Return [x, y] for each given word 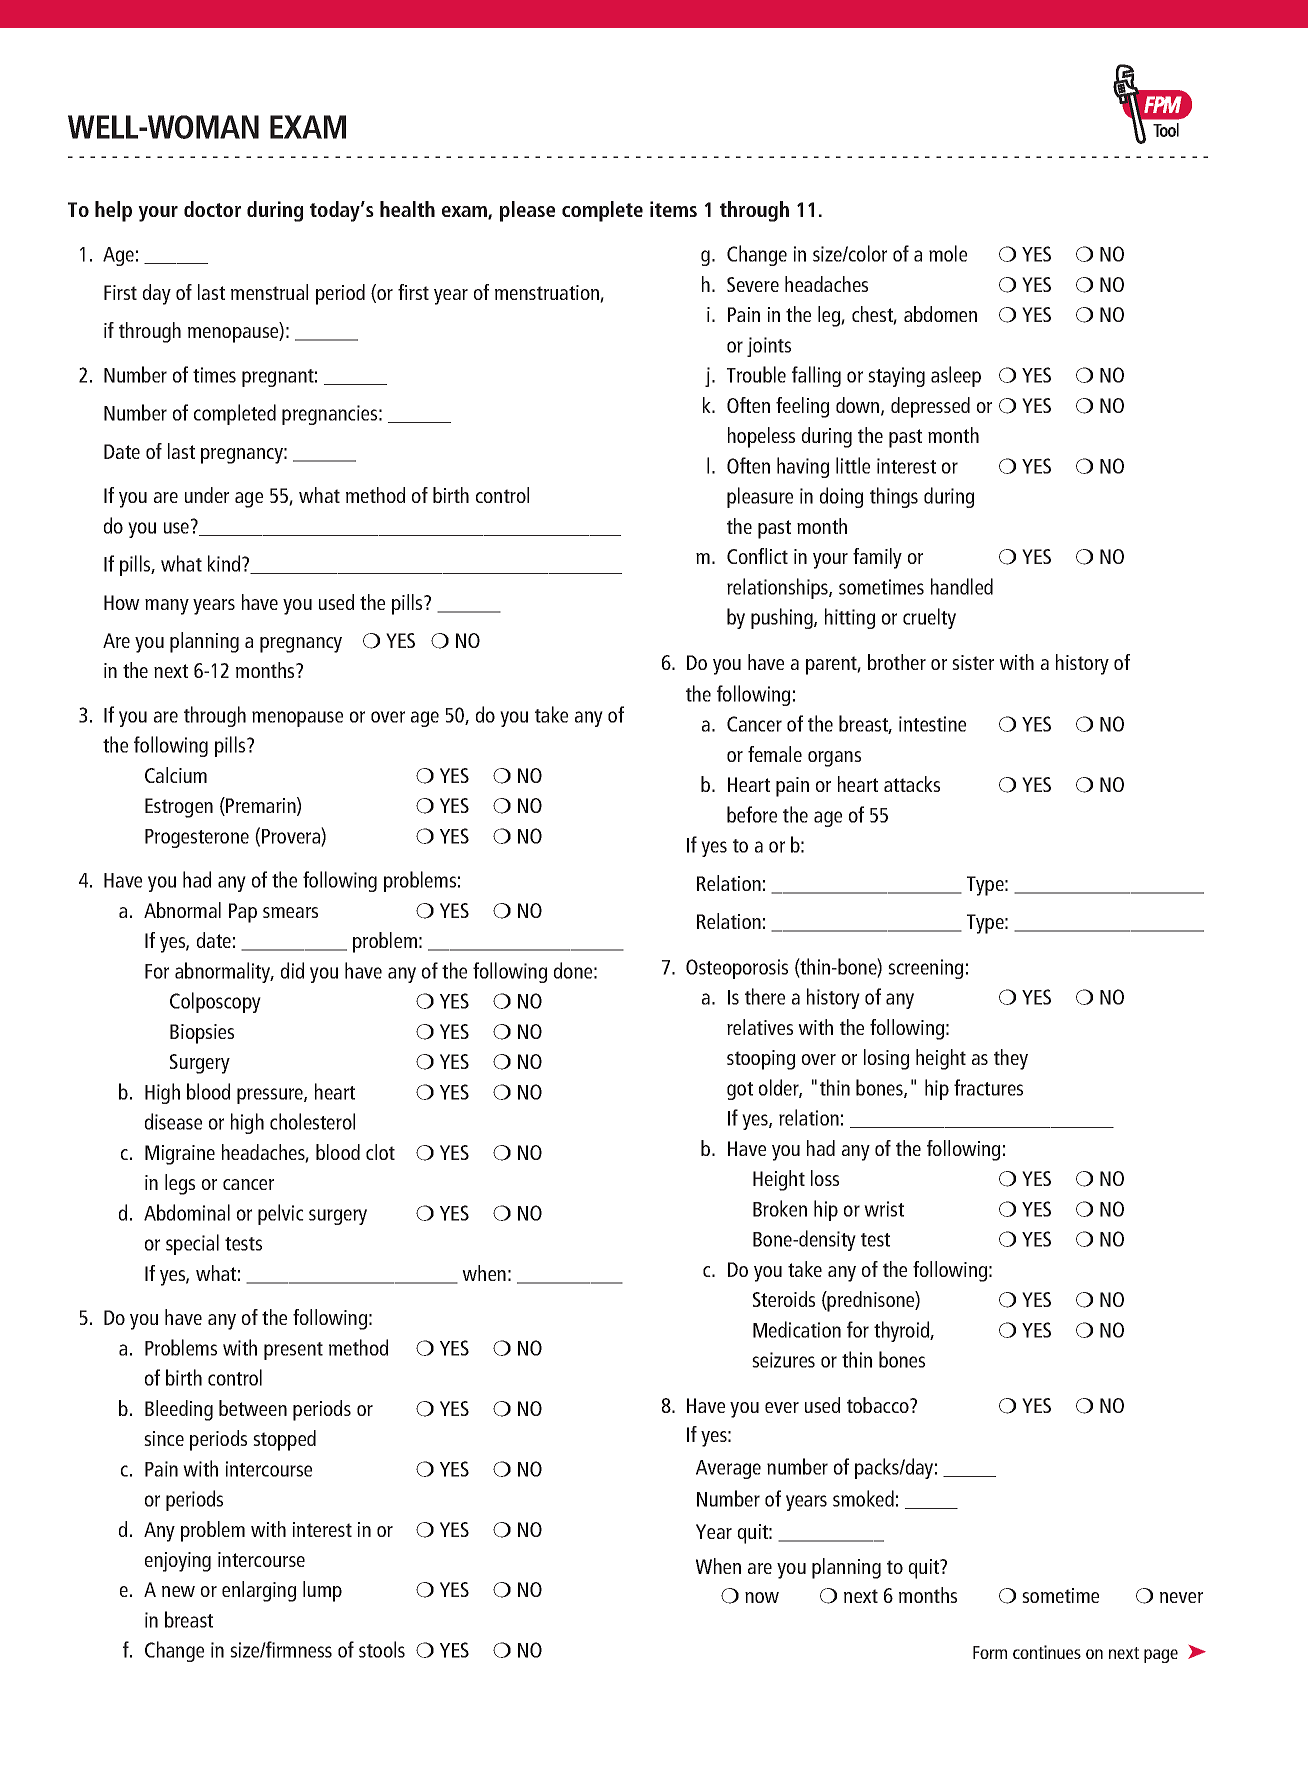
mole [948, 253]
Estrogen [179, 808]
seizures [783, 1360]
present [293, 1351]
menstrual [269, 292]
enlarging [259, 1591]
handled [962, 586]
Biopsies [202, 1034]
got [740, 1091]
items [673, 209]
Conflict [757, 556]
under [207, 495]
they [1011, 1059]
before [752, 814]
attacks [912, 784]
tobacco [879, 1405]
